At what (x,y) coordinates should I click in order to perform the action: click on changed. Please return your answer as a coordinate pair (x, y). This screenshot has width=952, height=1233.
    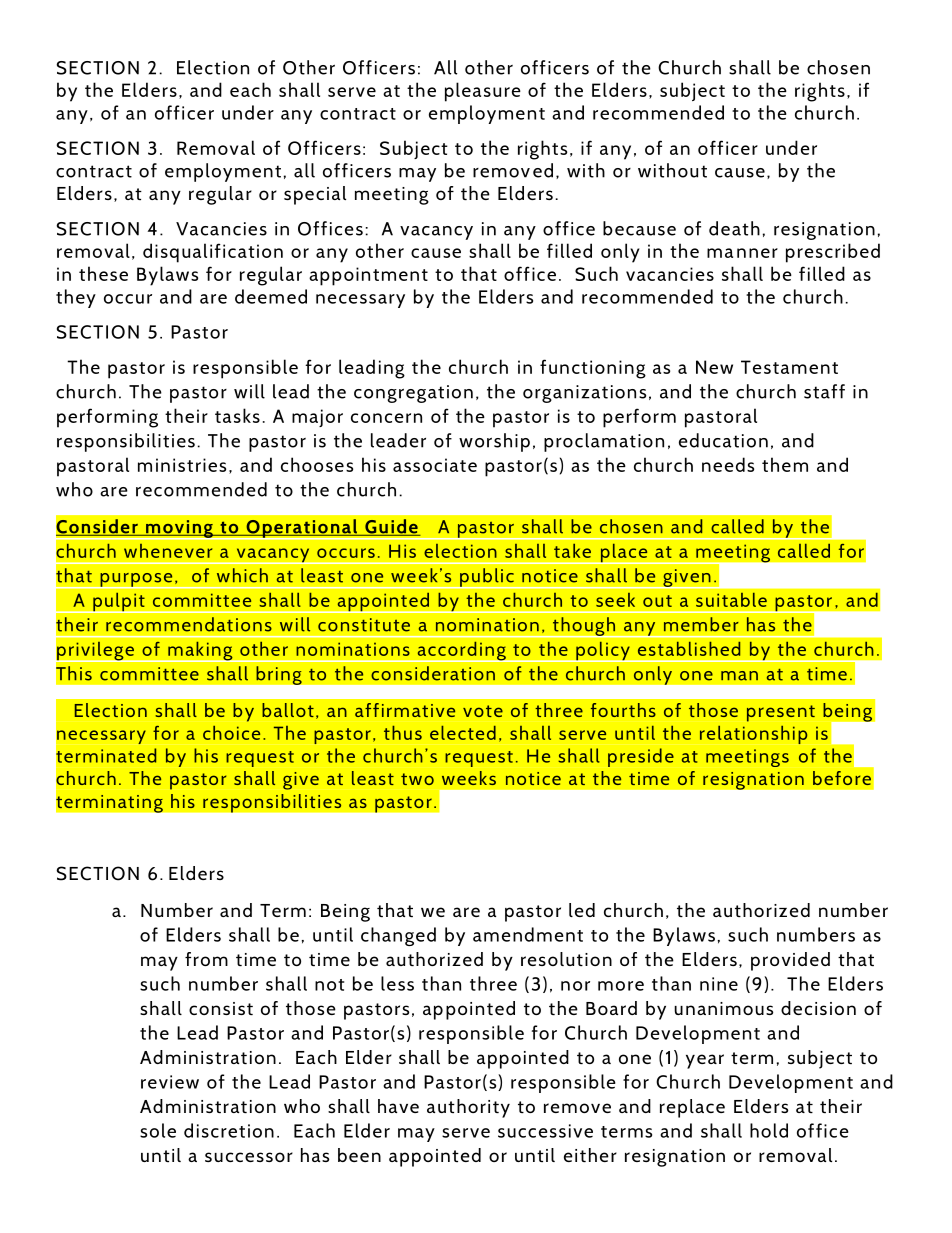
    Looking at the image, I should click on (398, 936).
